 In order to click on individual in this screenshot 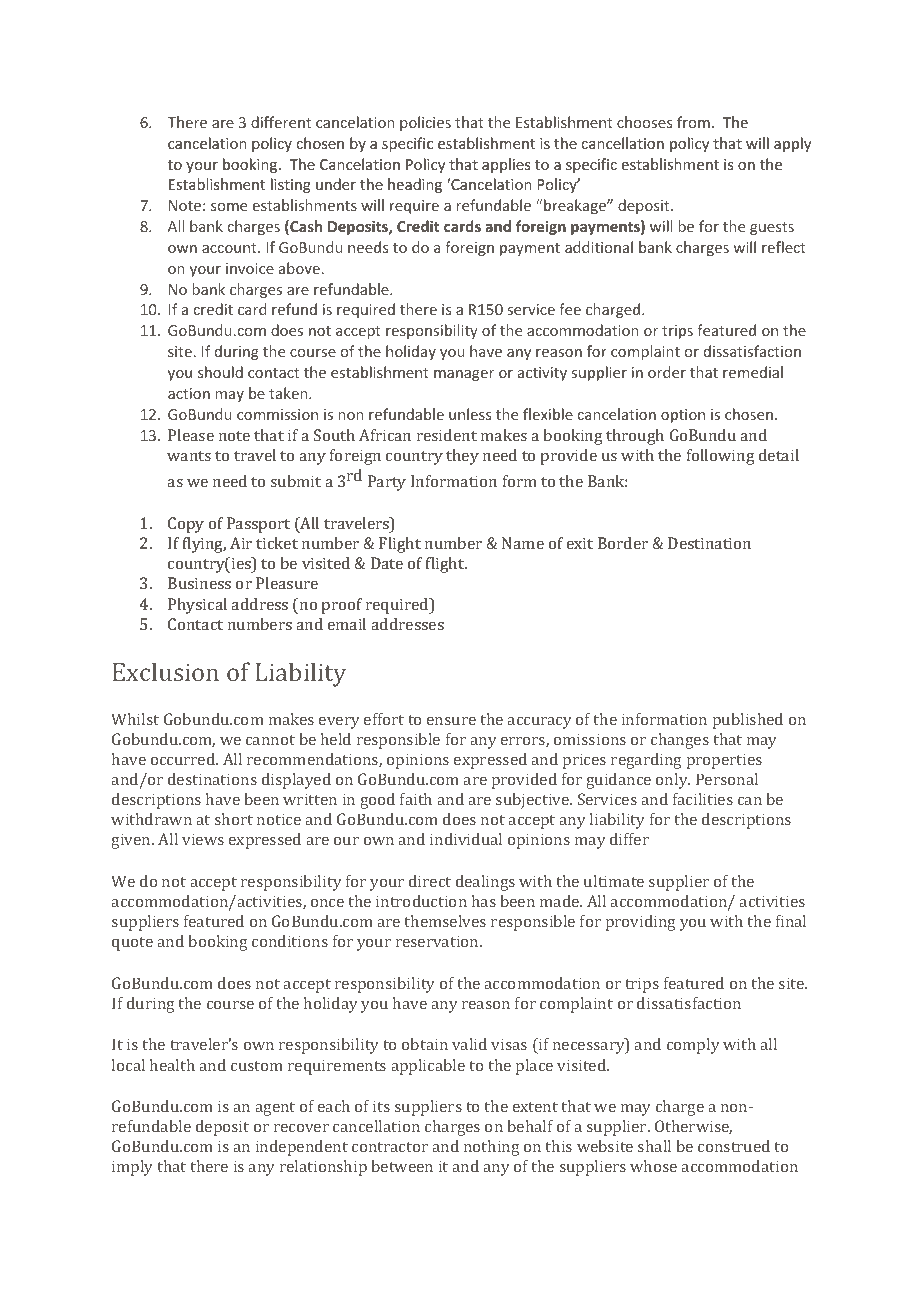, I will do `click(466, 839)`.
